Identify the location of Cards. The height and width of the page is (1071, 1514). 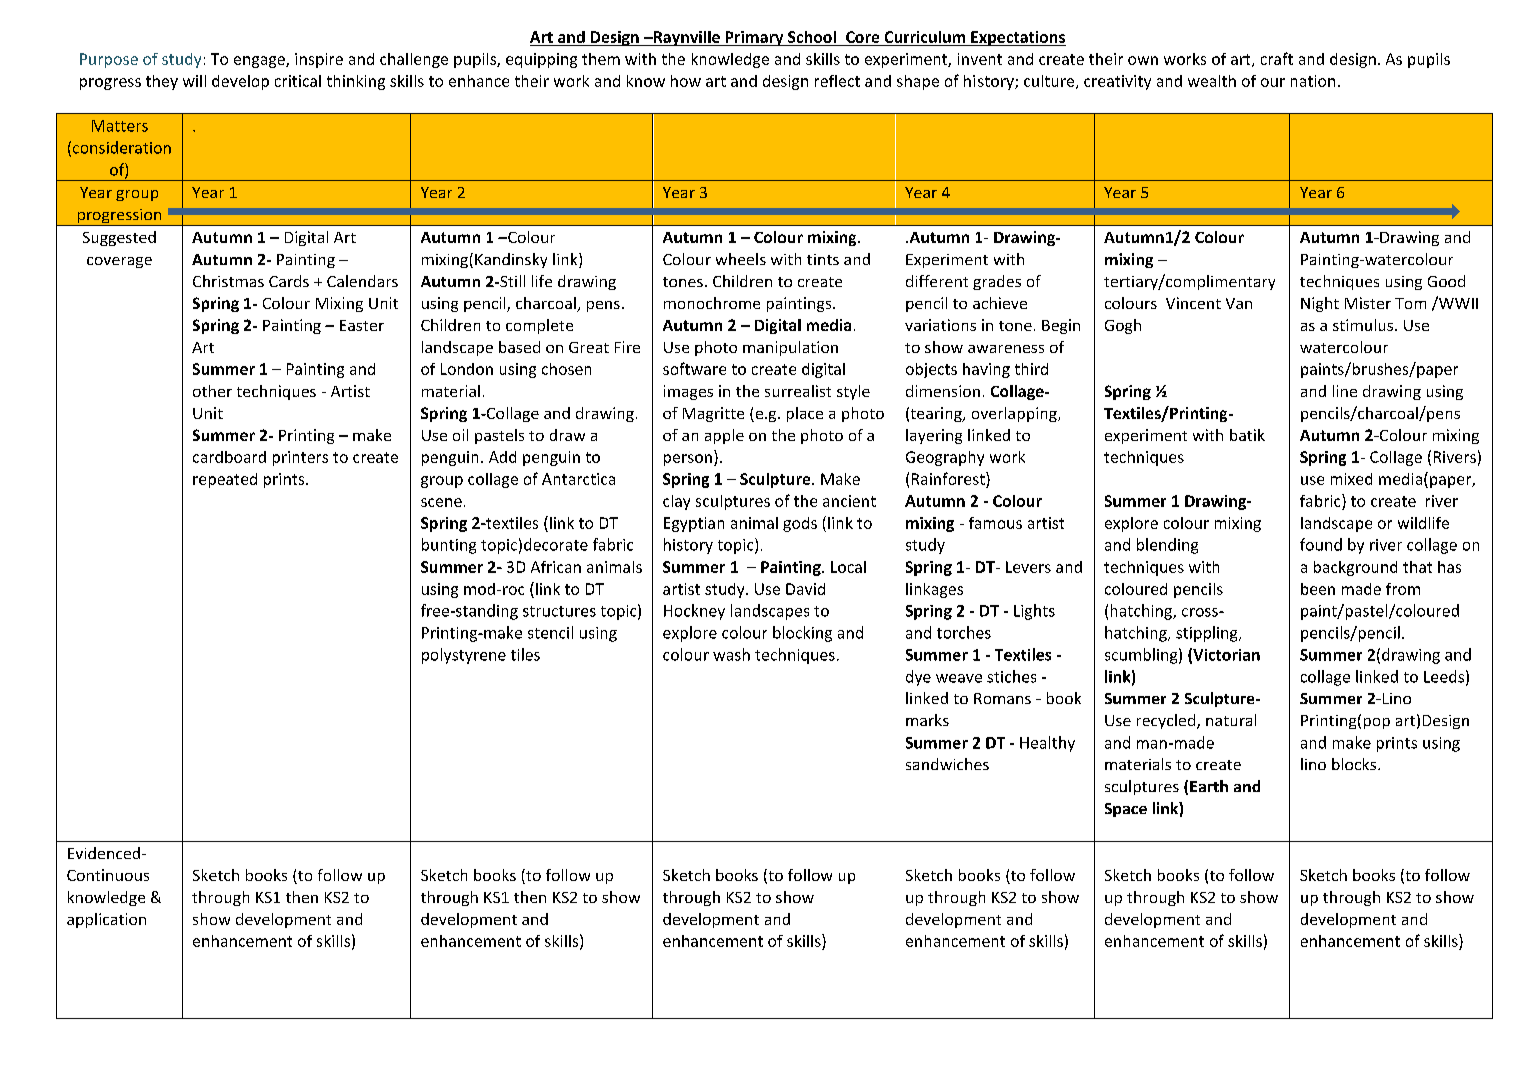
(289, 281).
